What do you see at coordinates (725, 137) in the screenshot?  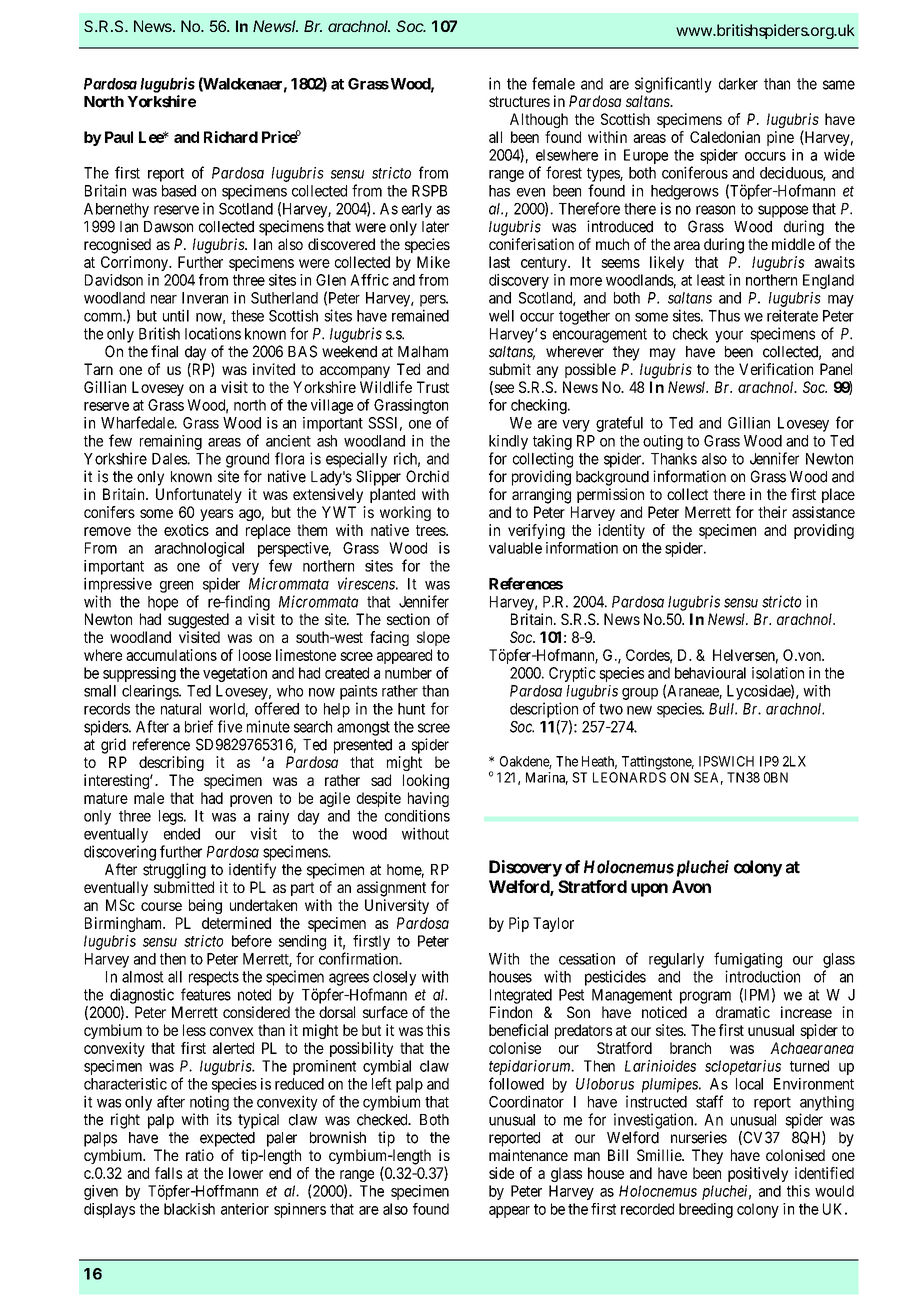 I see `Caledonian` at bounding box center [725, 137].
